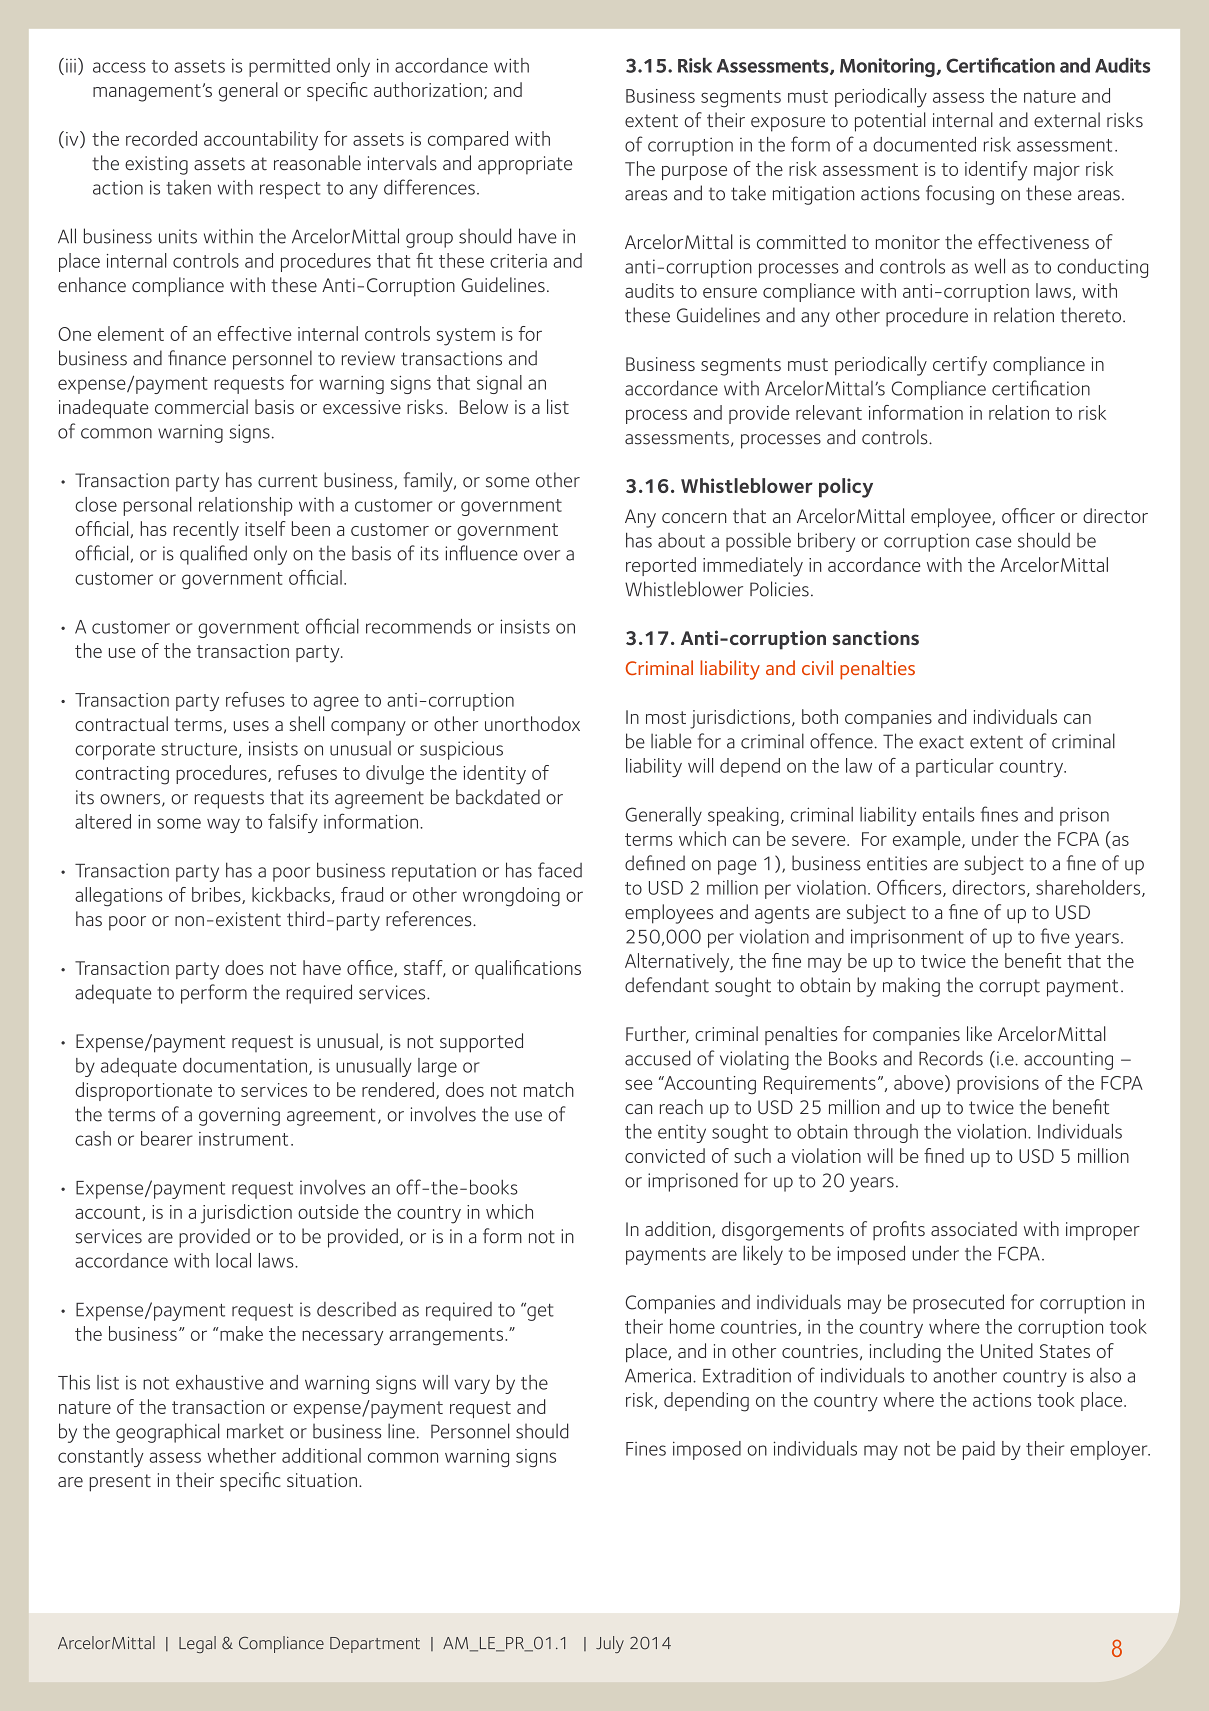  What do you see at coordinates (979, 1450) in the screenshot?
I see `paid` at bounding box center [979, 1450].
